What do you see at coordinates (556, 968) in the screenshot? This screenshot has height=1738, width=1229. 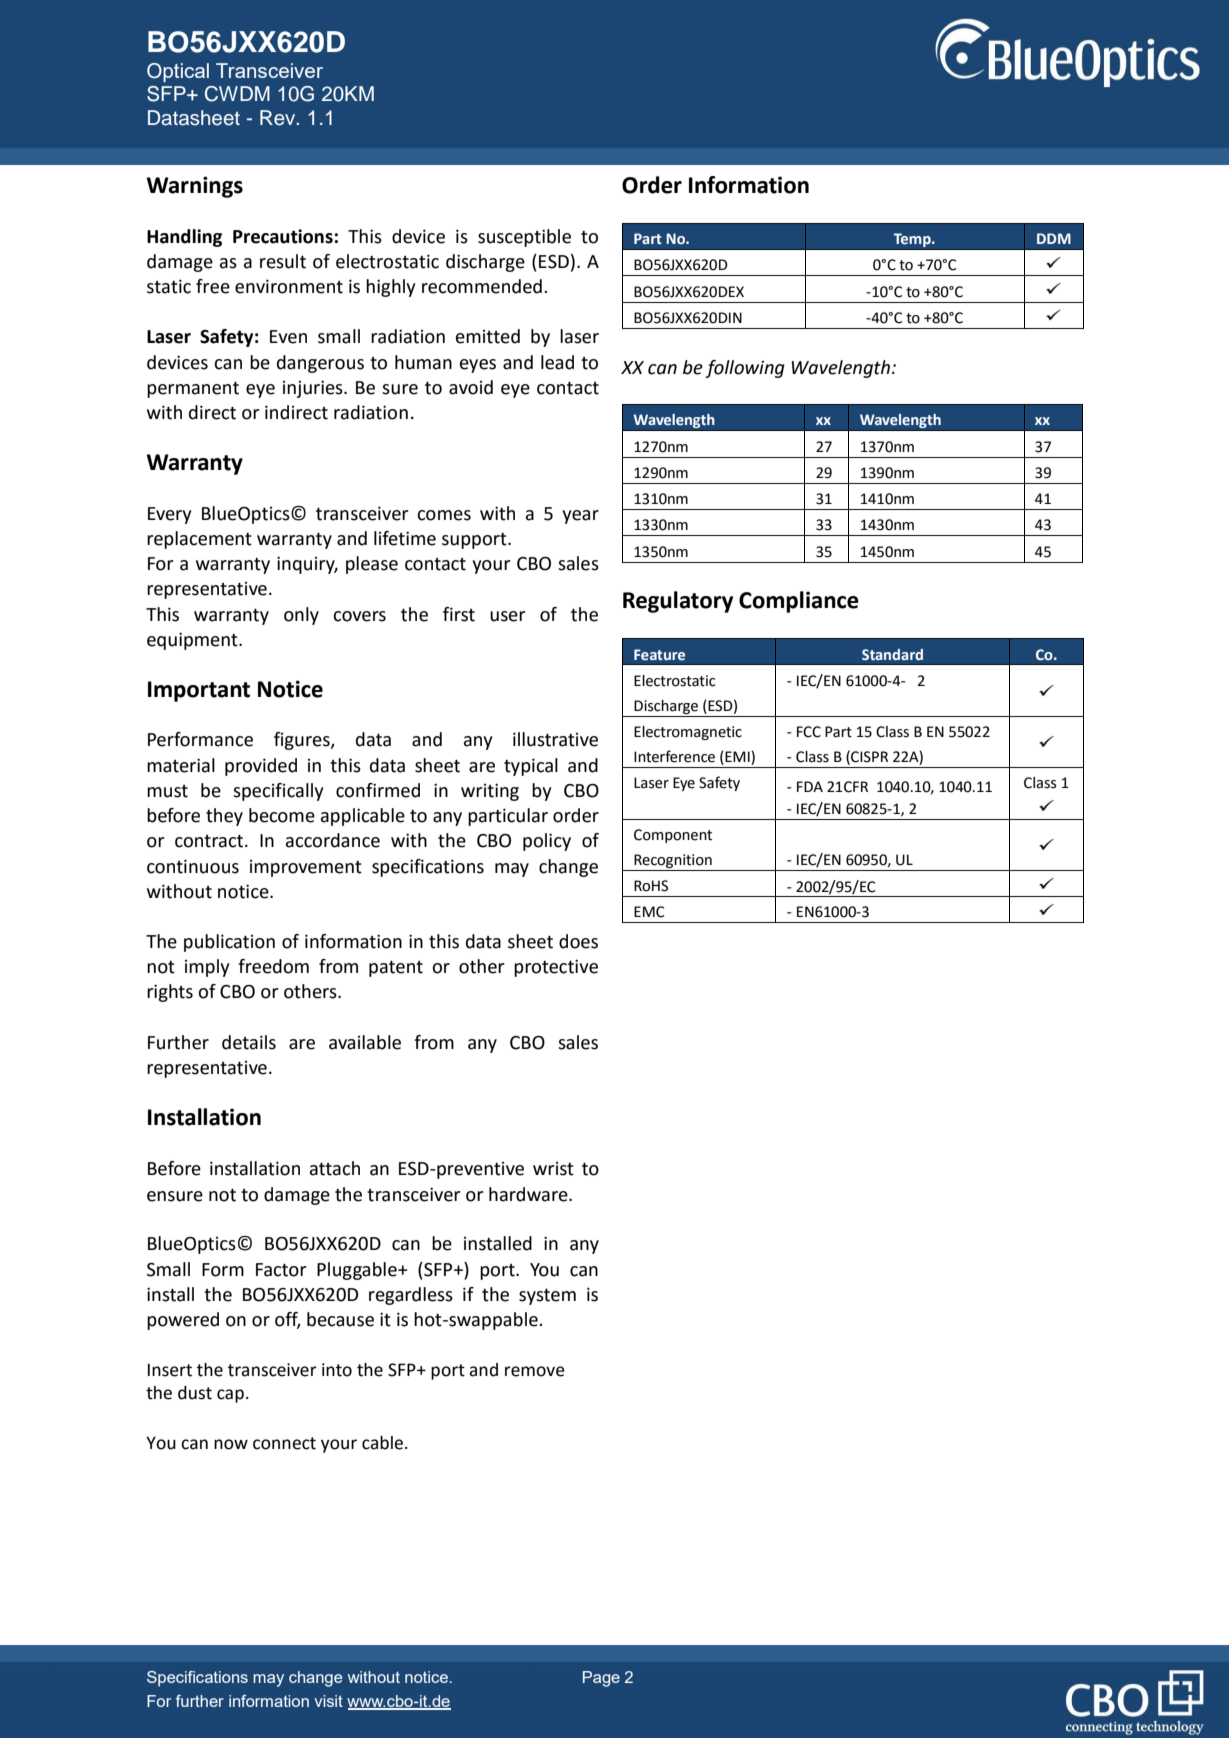 I see `protective` at bounding box center [556, 968].
